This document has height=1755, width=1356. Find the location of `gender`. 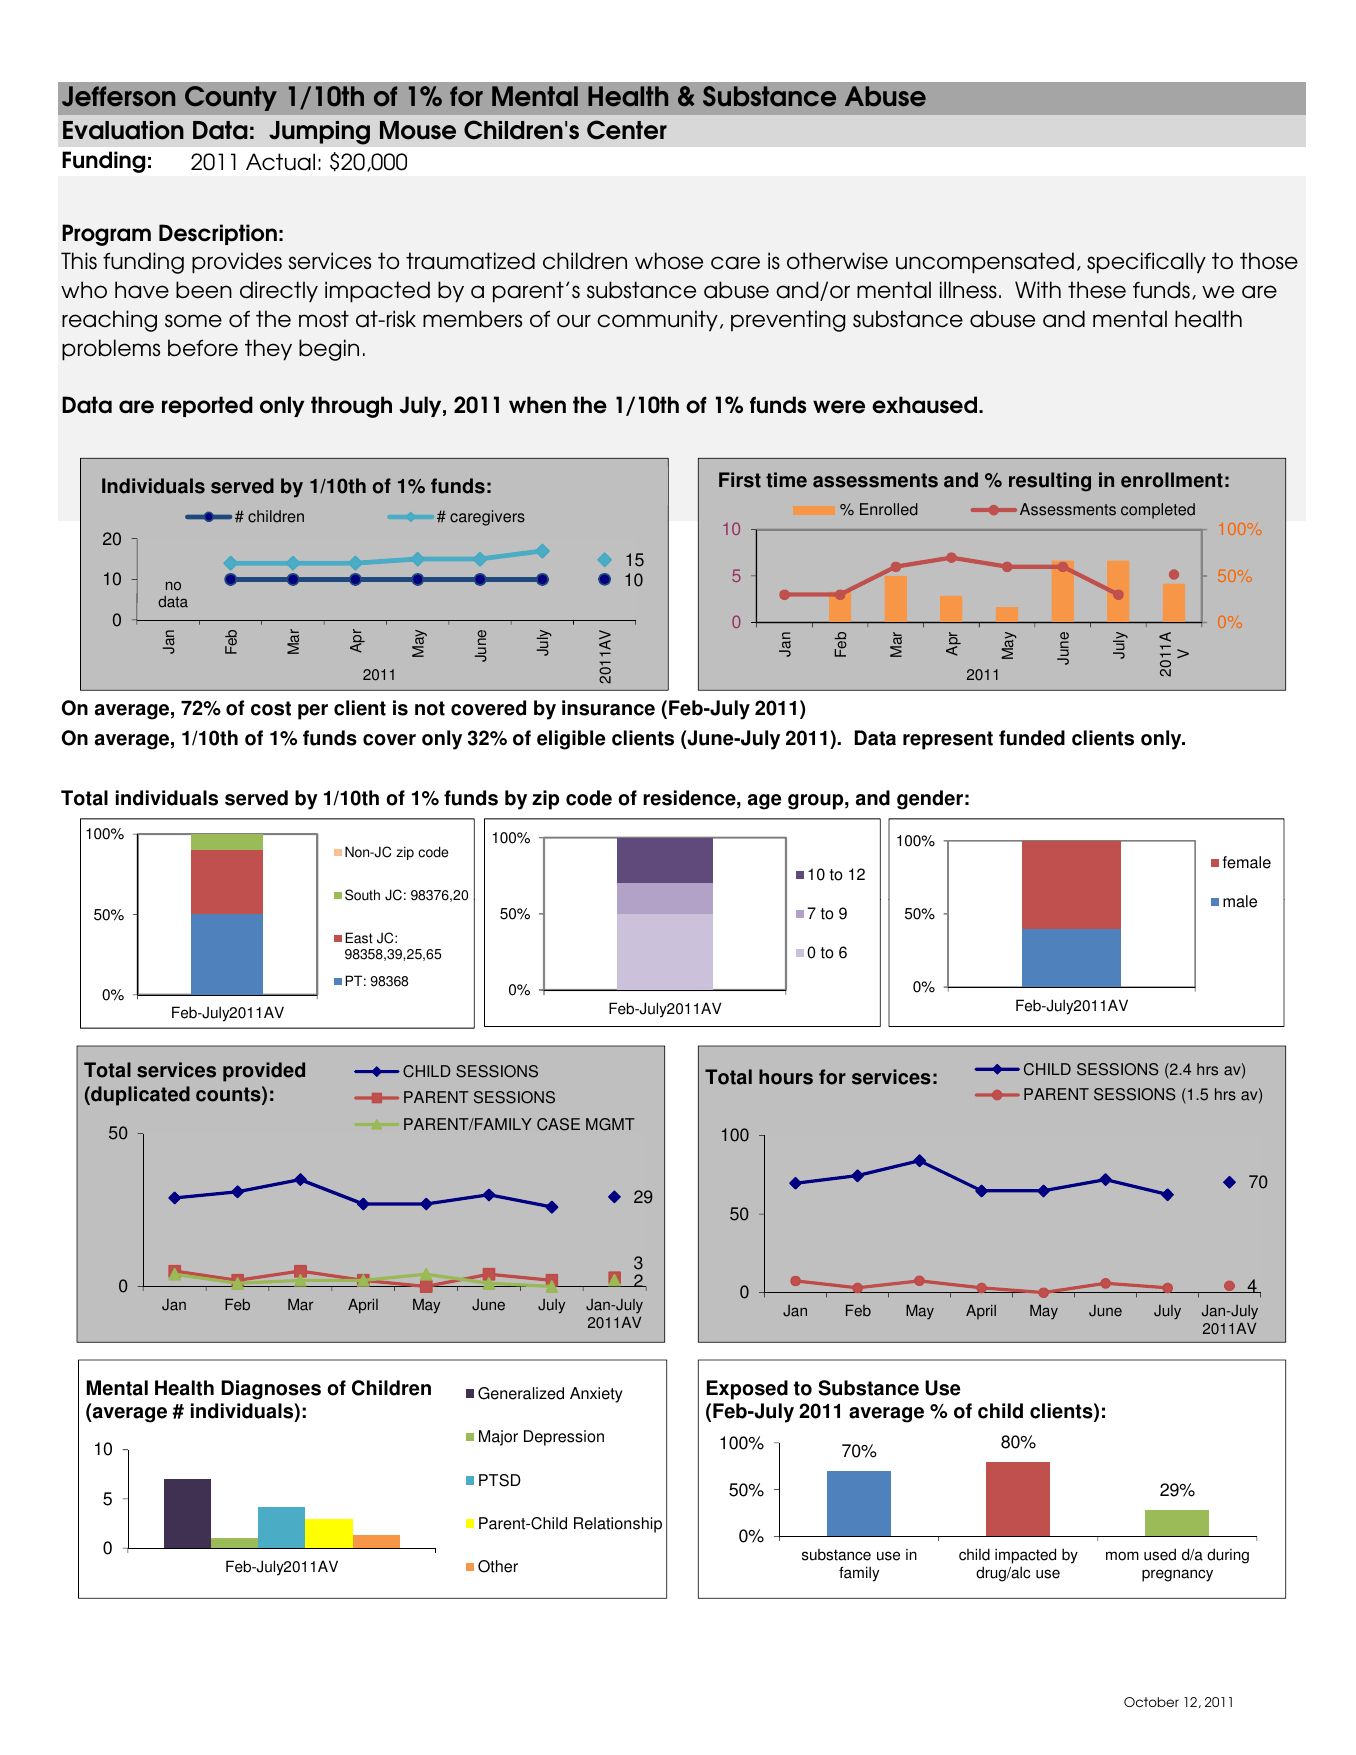

gender is located at coordinates (930, 800).
